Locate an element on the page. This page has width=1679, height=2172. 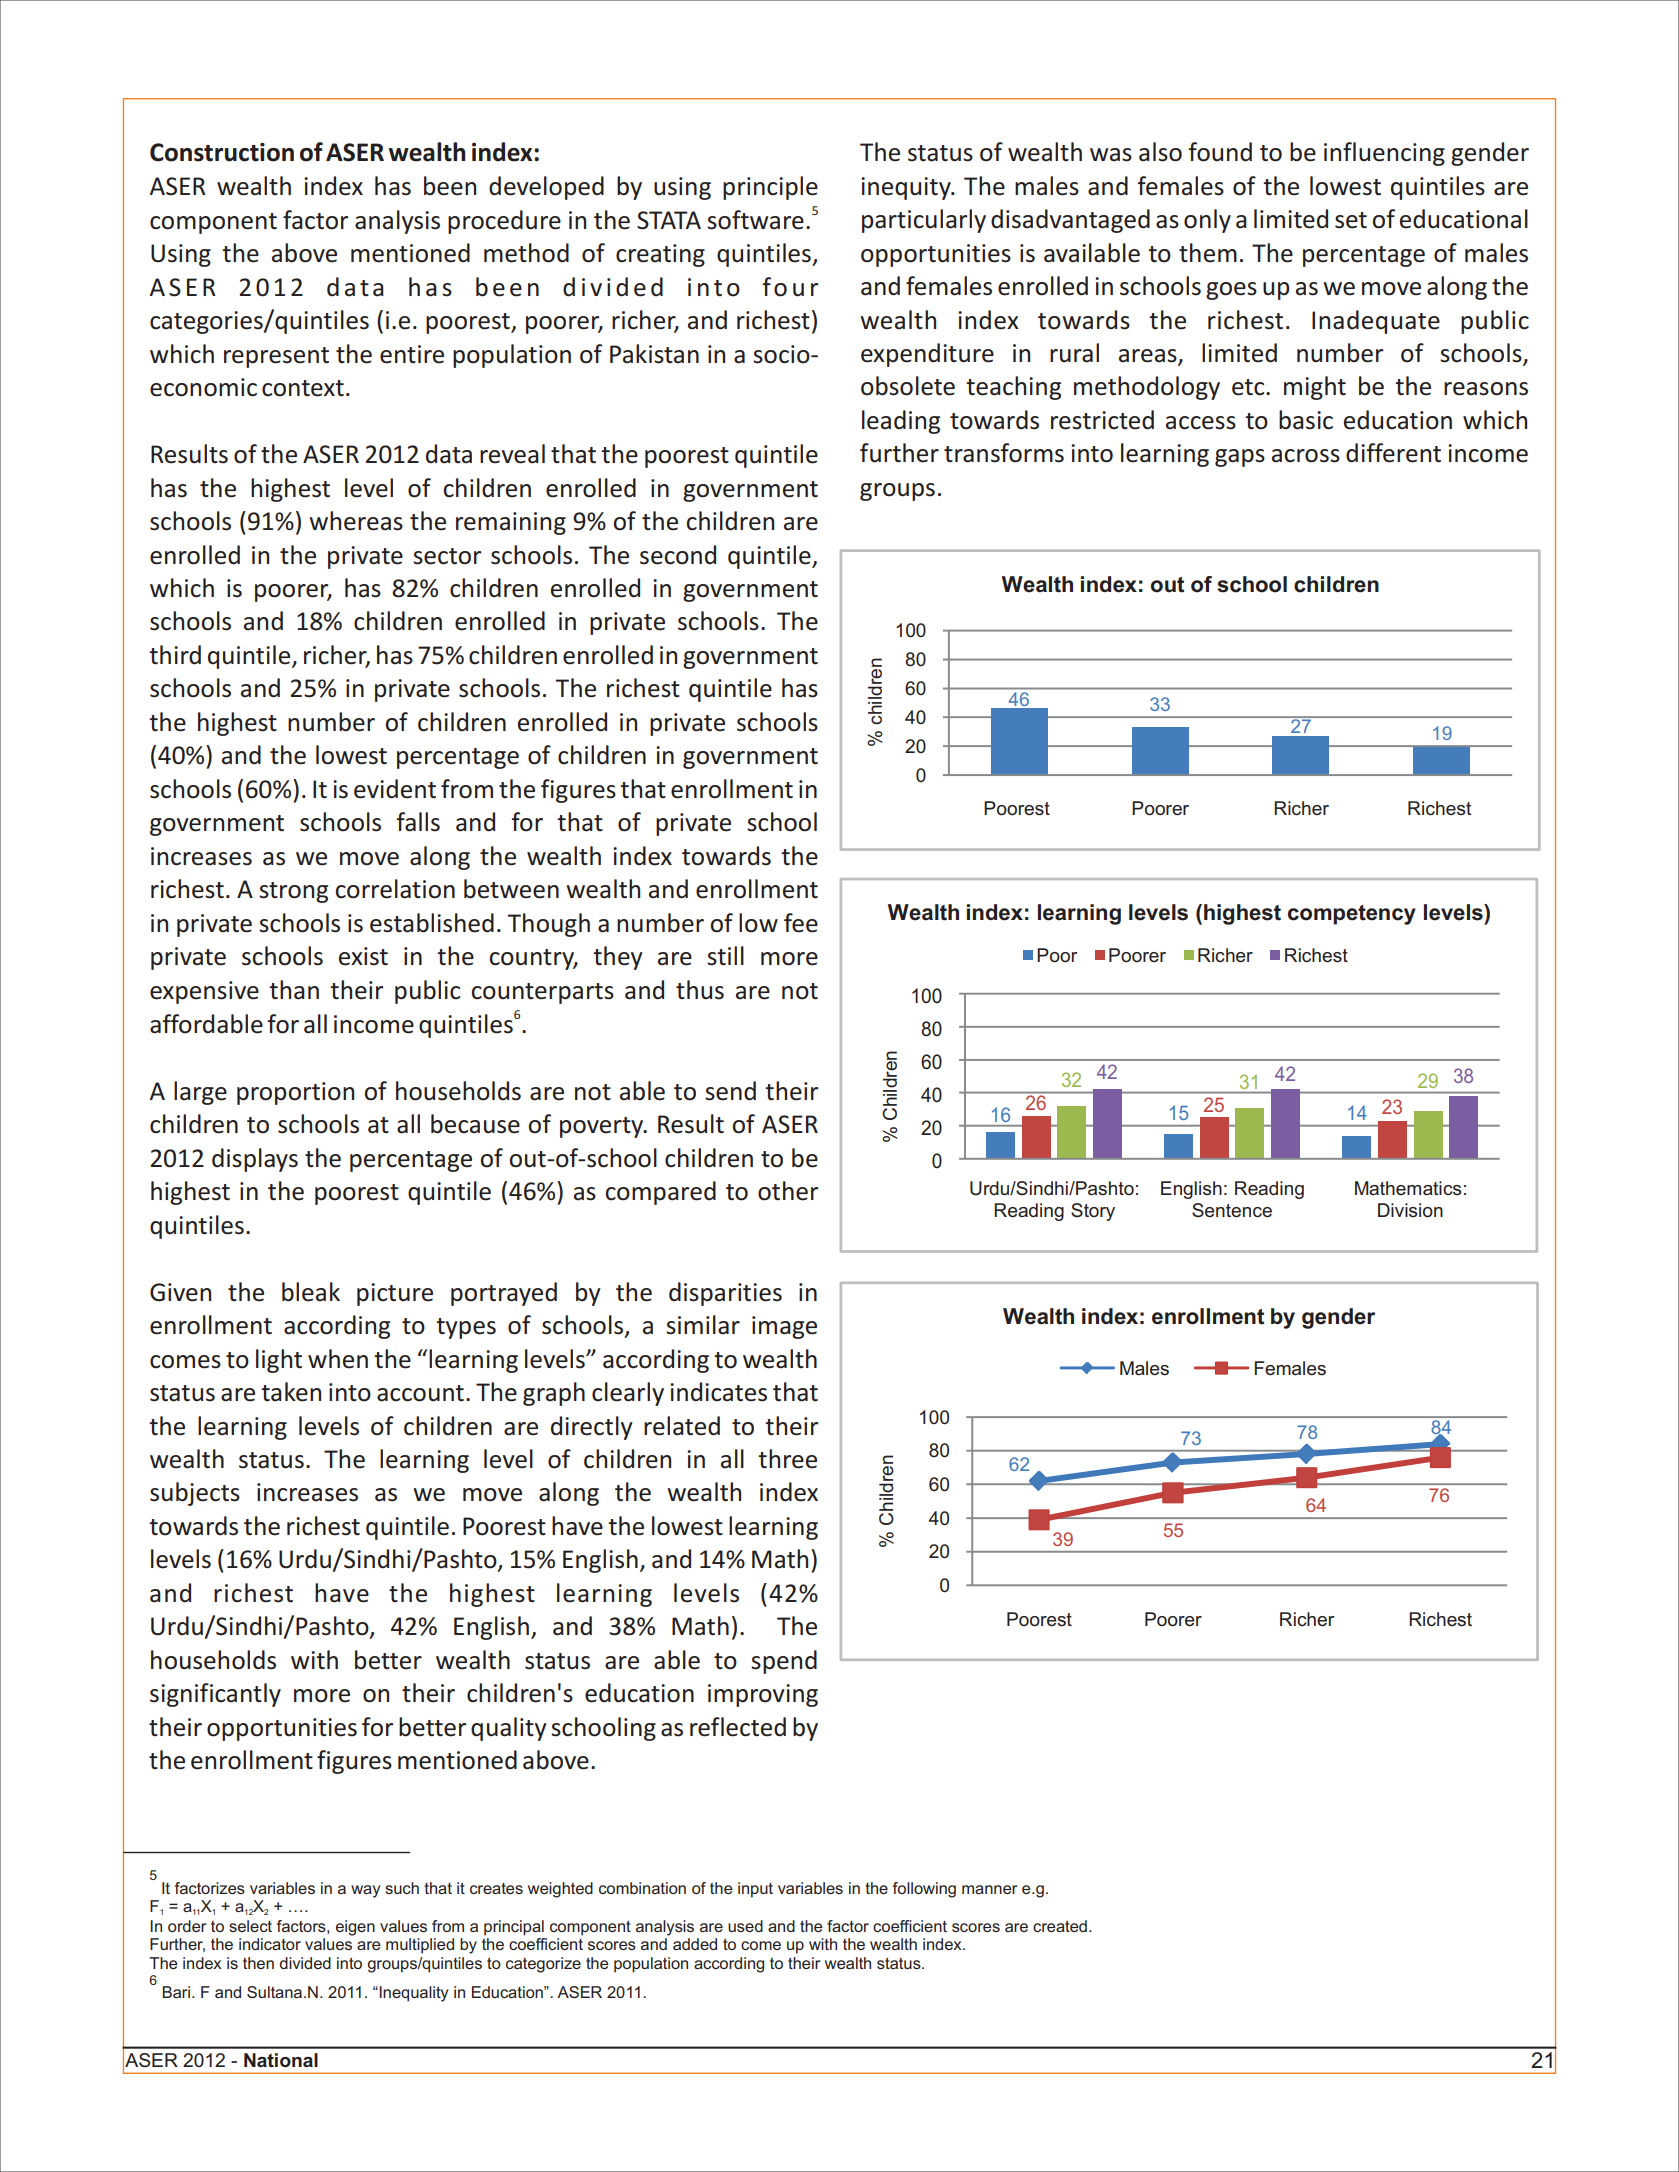
Construction is located at coordinates (222, 152).
